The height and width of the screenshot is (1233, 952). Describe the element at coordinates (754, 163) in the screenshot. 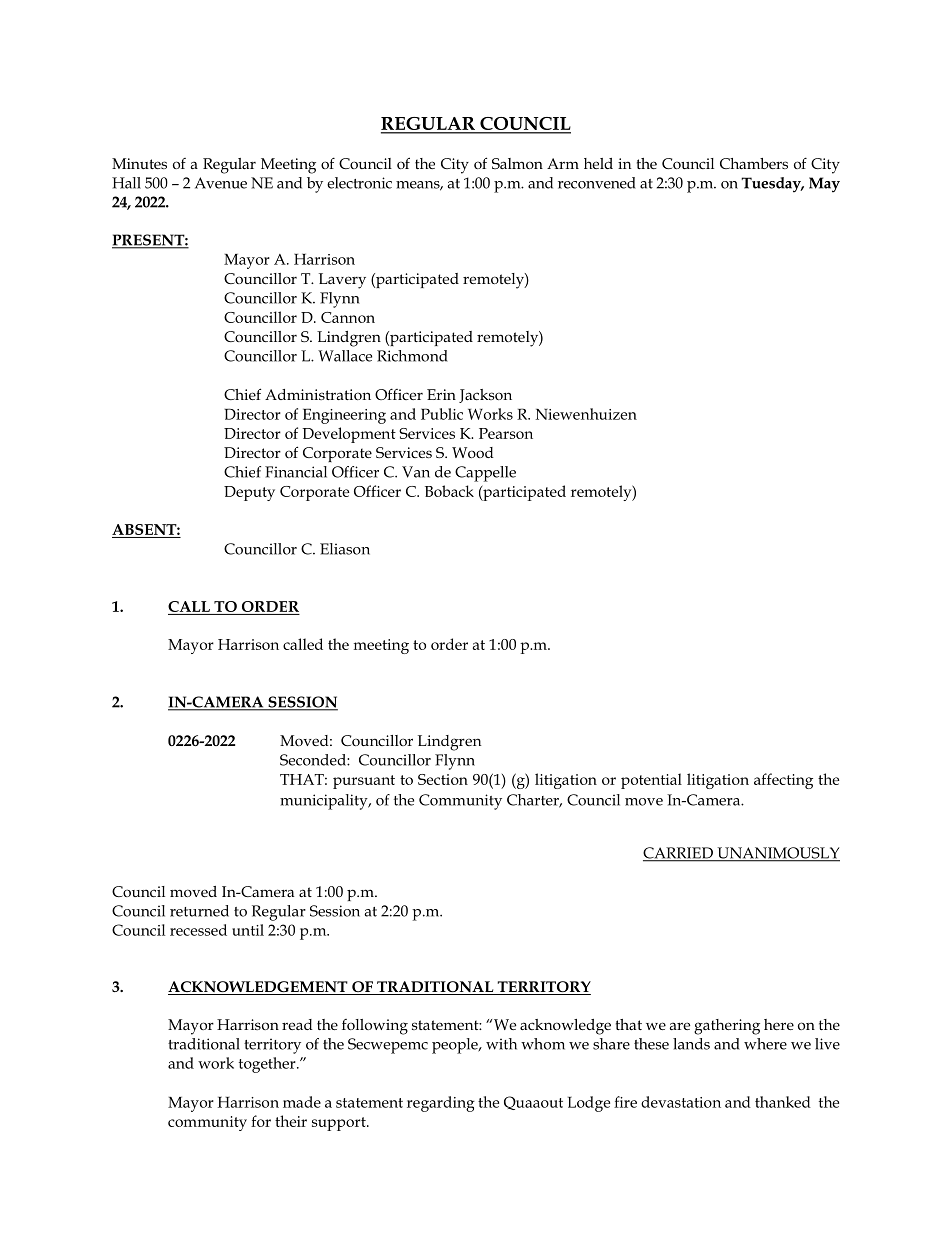

I see `Chambers` at that location.
